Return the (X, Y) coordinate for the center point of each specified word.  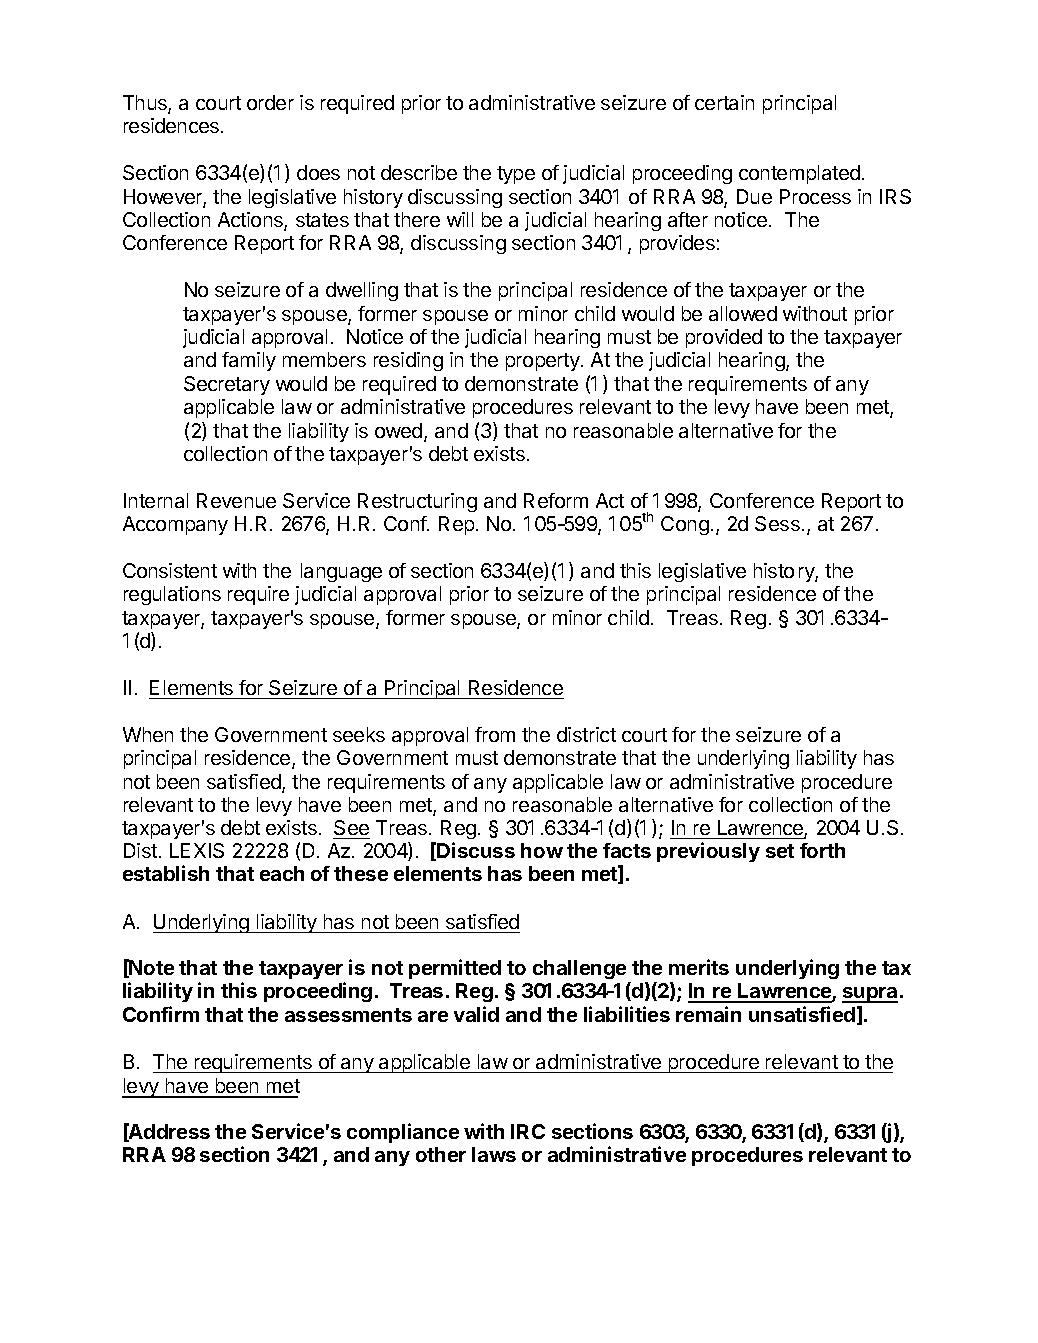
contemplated (799, 174)
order (270, 102)
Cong (685, 525)
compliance (403, 1133)
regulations (172, 595)
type (516, 175)
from (495, 734)
